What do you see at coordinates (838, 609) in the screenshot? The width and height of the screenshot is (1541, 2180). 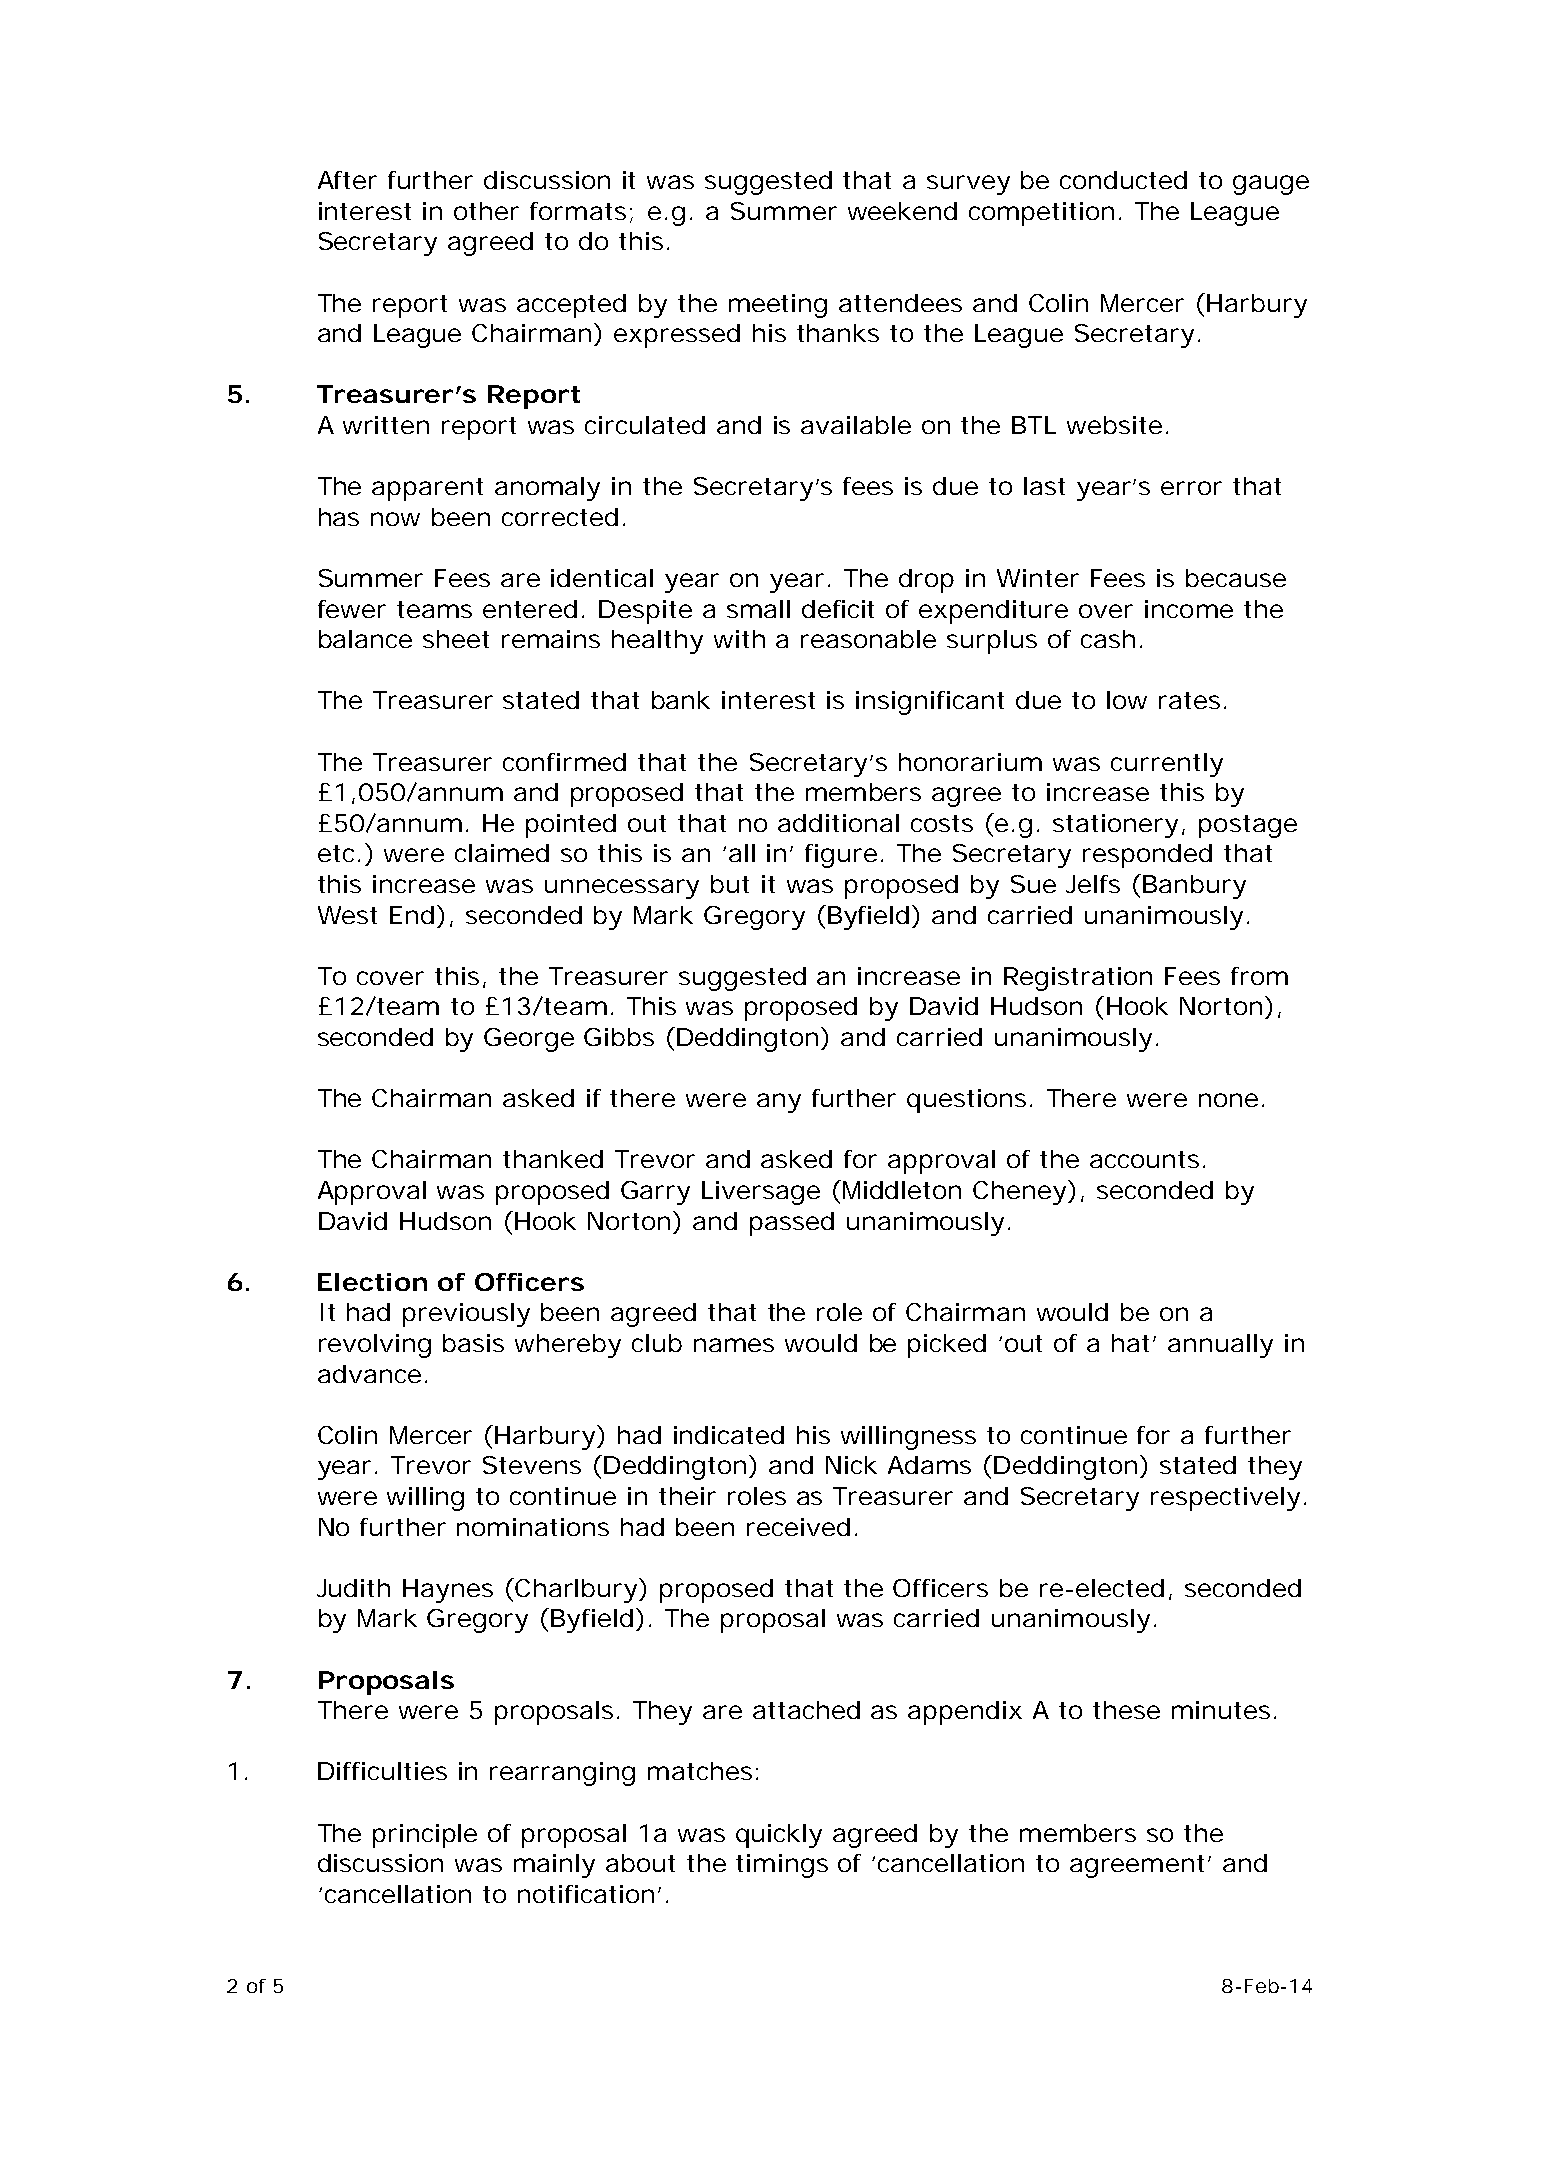 I see `deficit` at bounding box center [838, 609].
